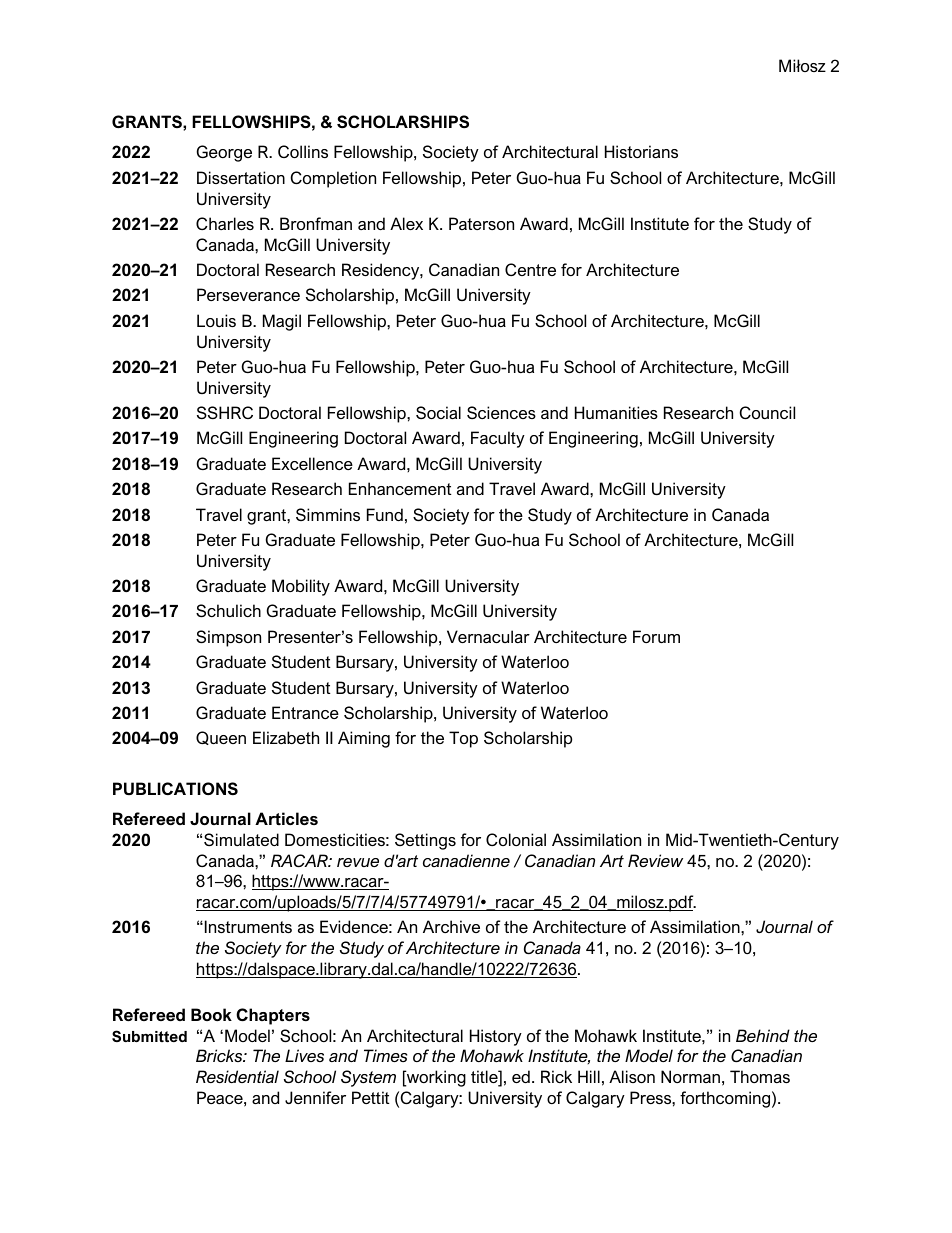 This screenshot has width=952, height=1233. I want to click on Social, so click(438, 412).
